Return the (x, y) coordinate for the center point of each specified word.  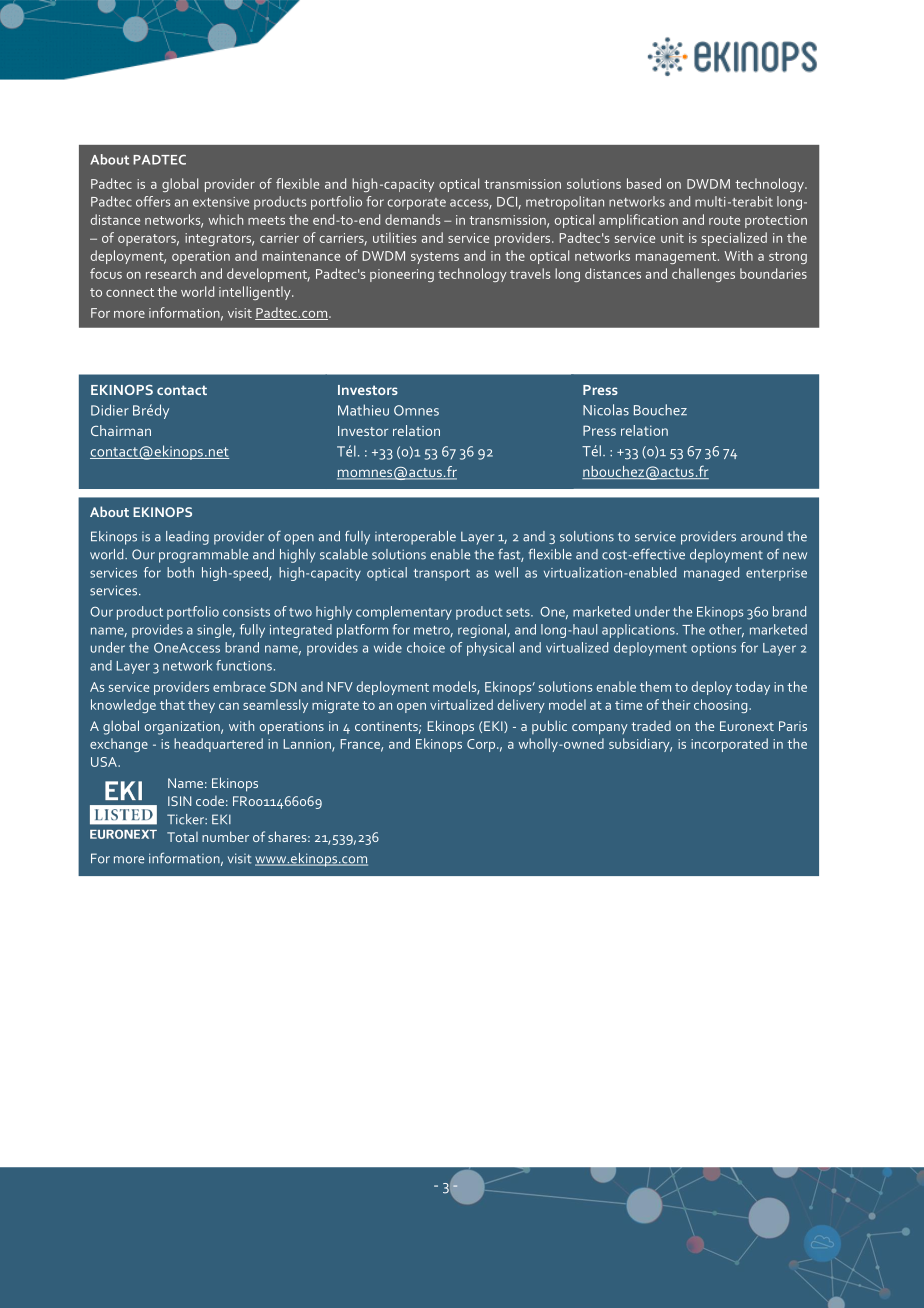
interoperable (415, 538)
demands (412, 219)
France (361, 745)
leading (187, 538)
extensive (221, 202)
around (762, 536)
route (724, 220)
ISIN (179, 801)
